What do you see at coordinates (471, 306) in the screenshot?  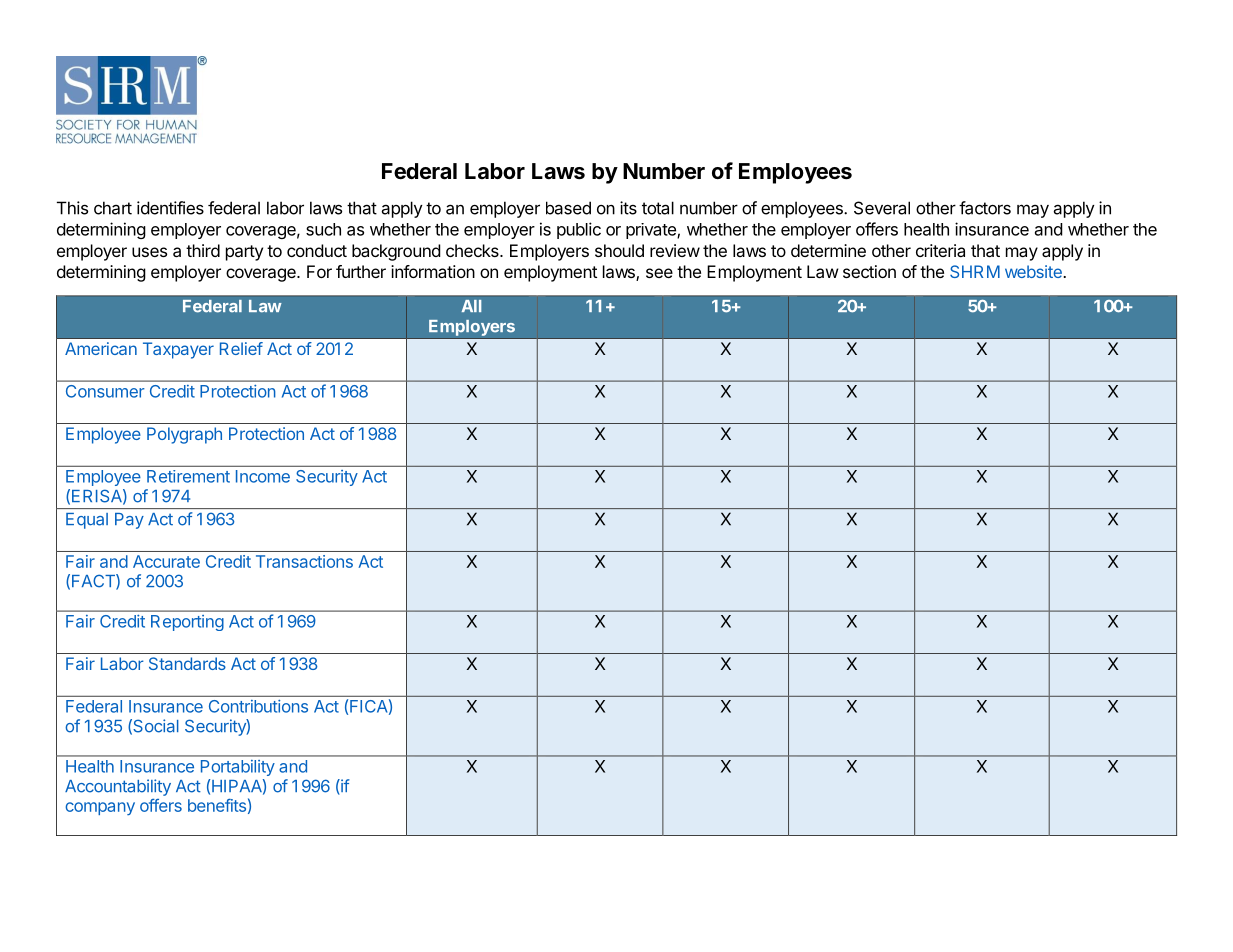 I see `All` at bounding box center [471, 306].
